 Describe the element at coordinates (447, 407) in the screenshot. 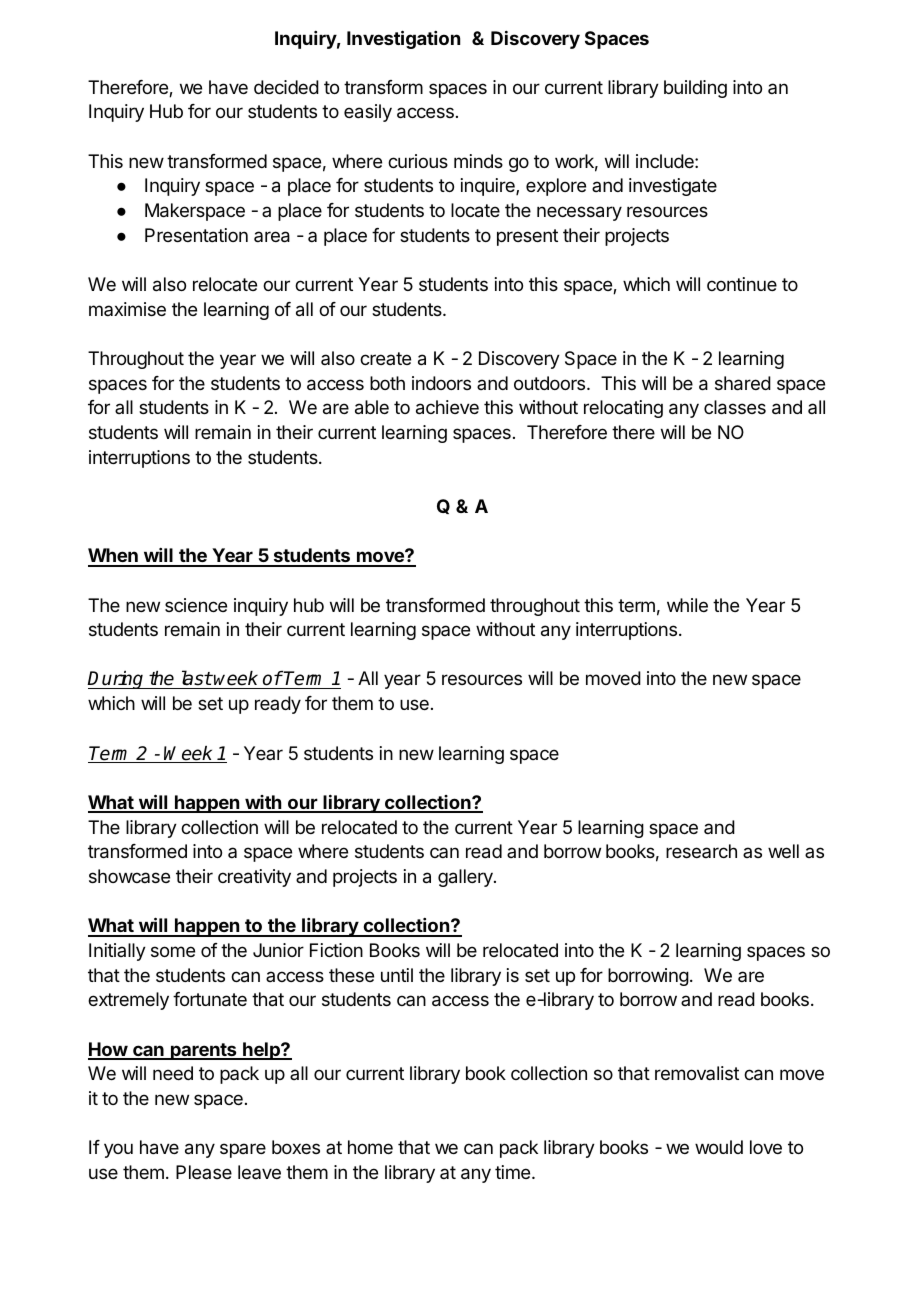

I see `achieve` at that location.
